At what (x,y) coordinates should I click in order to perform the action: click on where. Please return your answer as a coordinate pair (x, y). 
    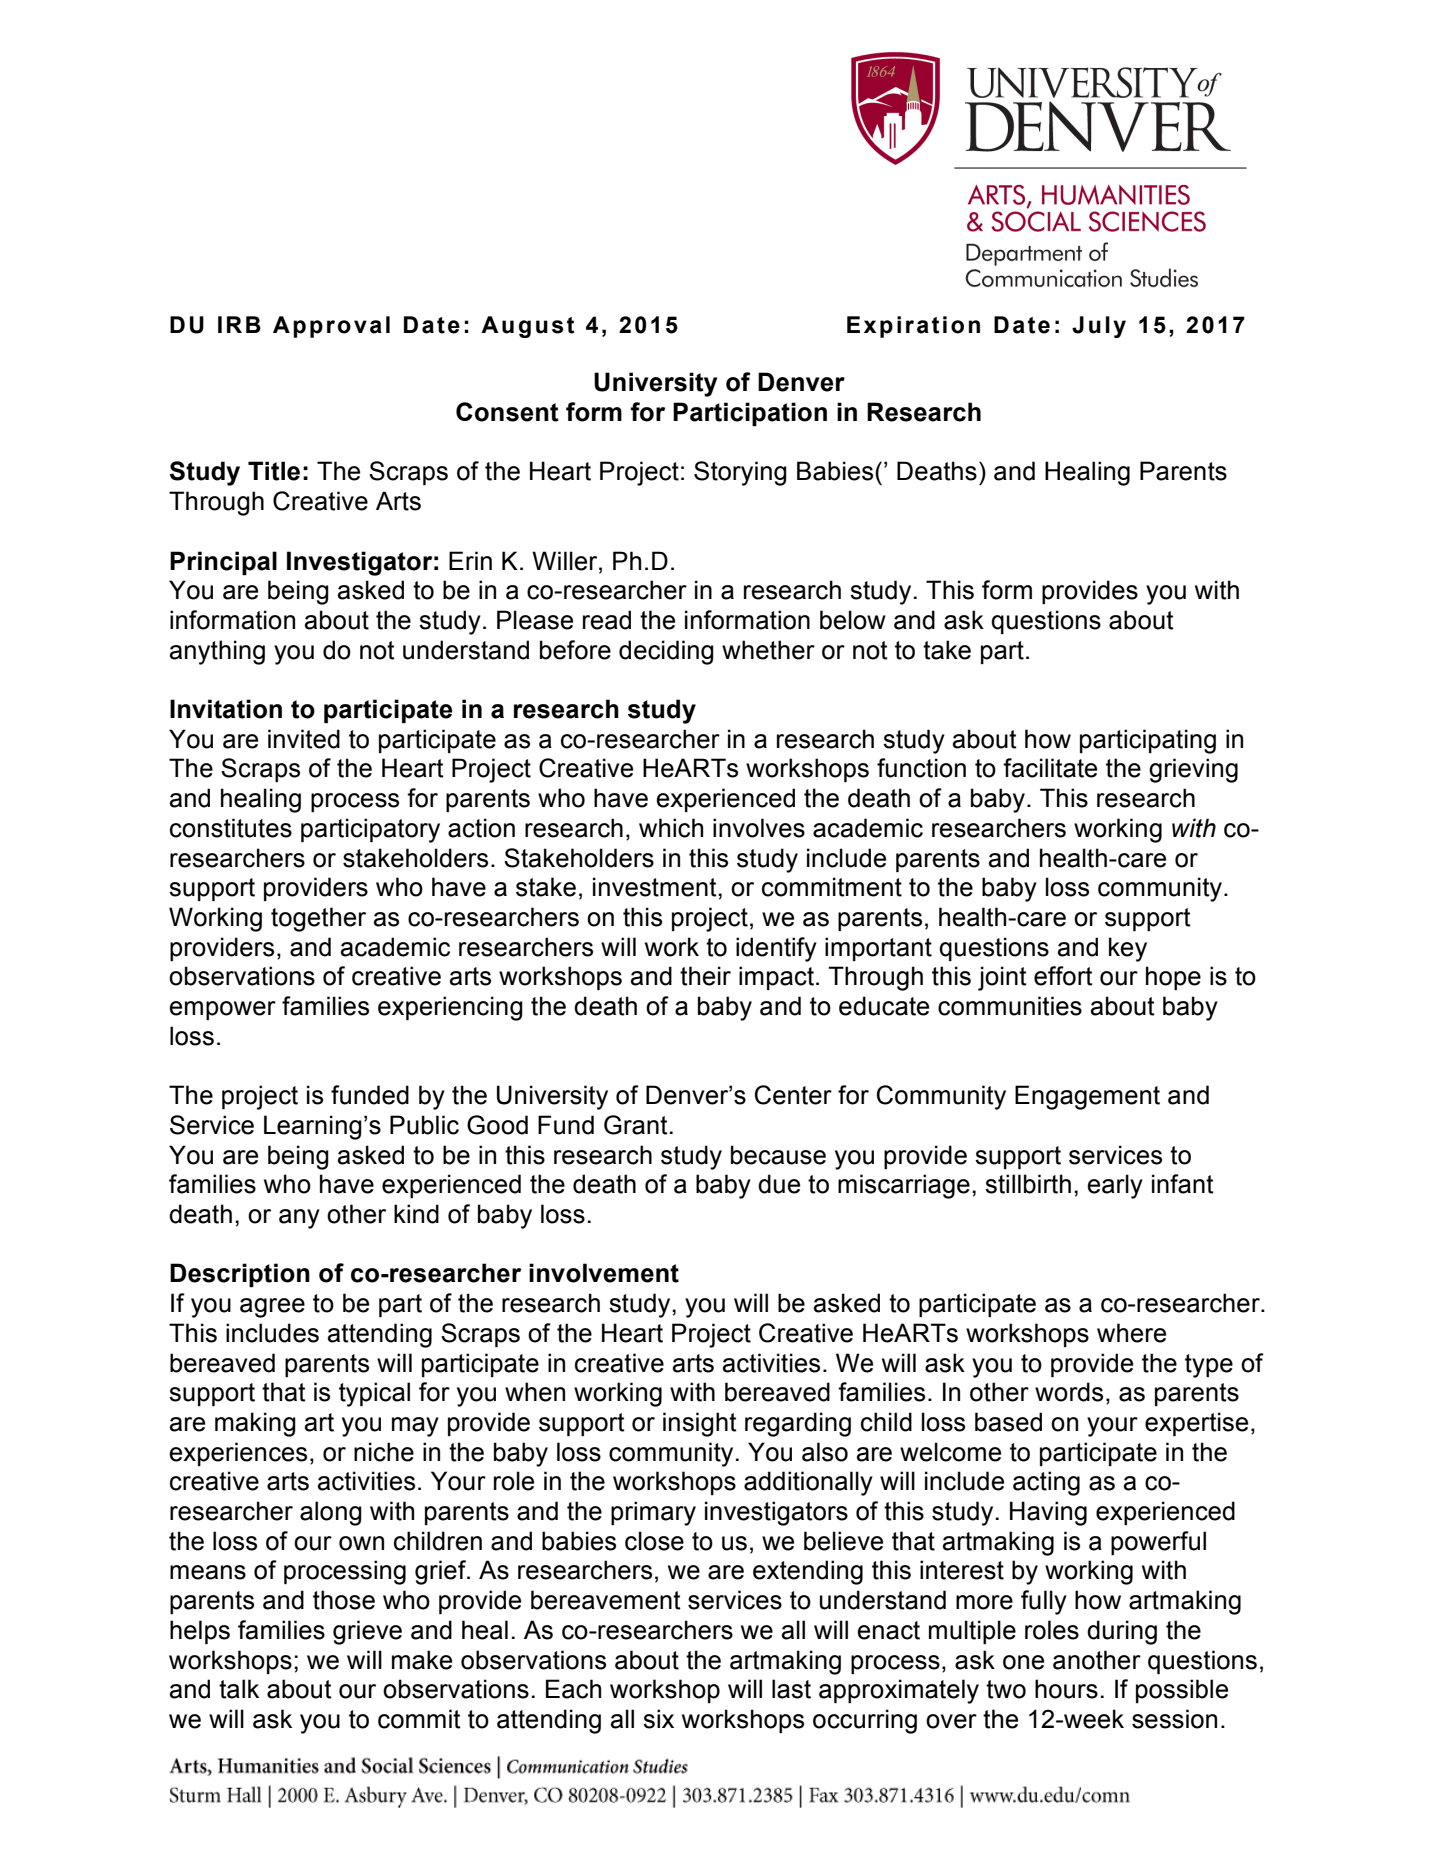
    Looking at the image, I should click on (1131, 1333).
